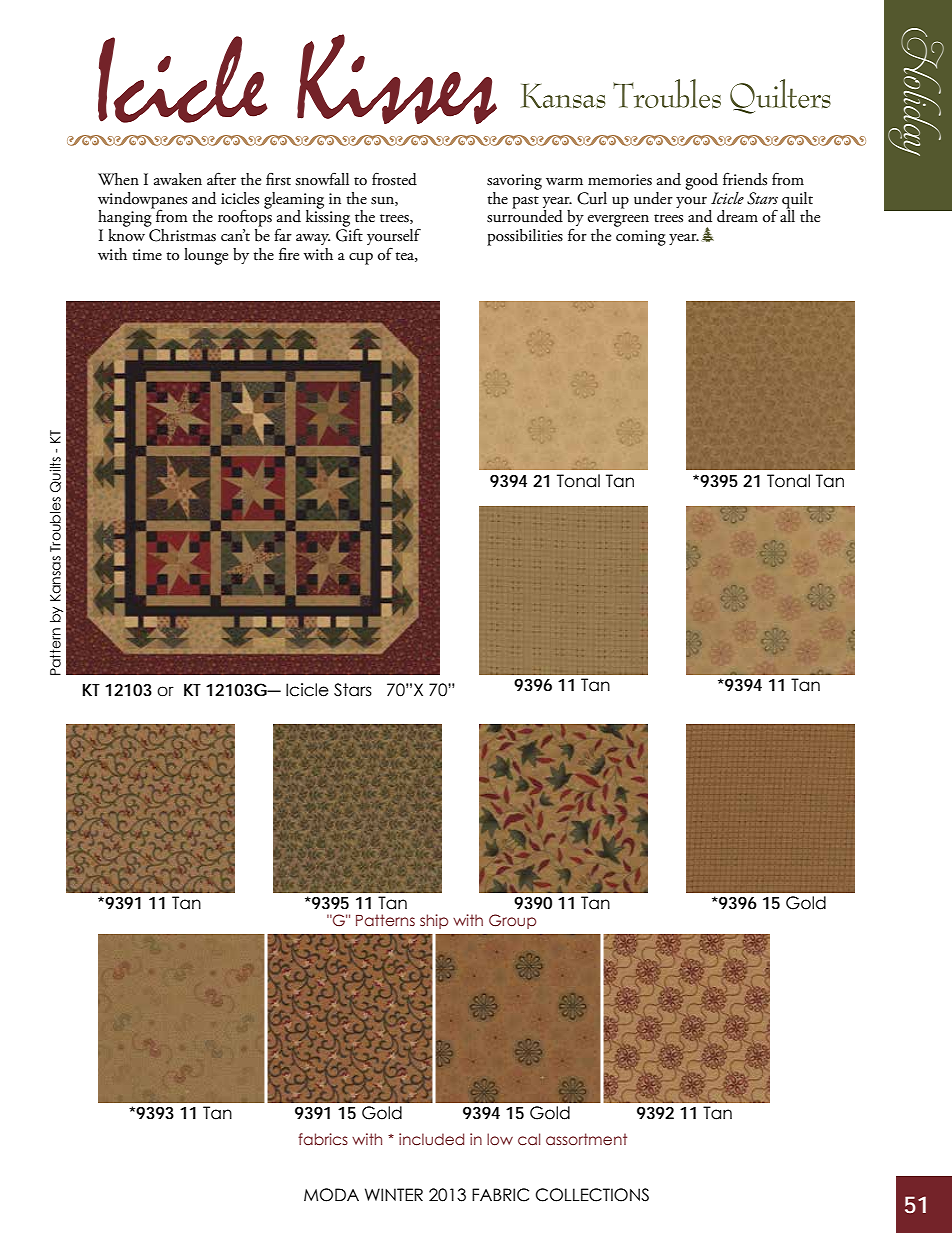 This document has width=952, height=1233. I want to click on coming, so click(641, 238).
